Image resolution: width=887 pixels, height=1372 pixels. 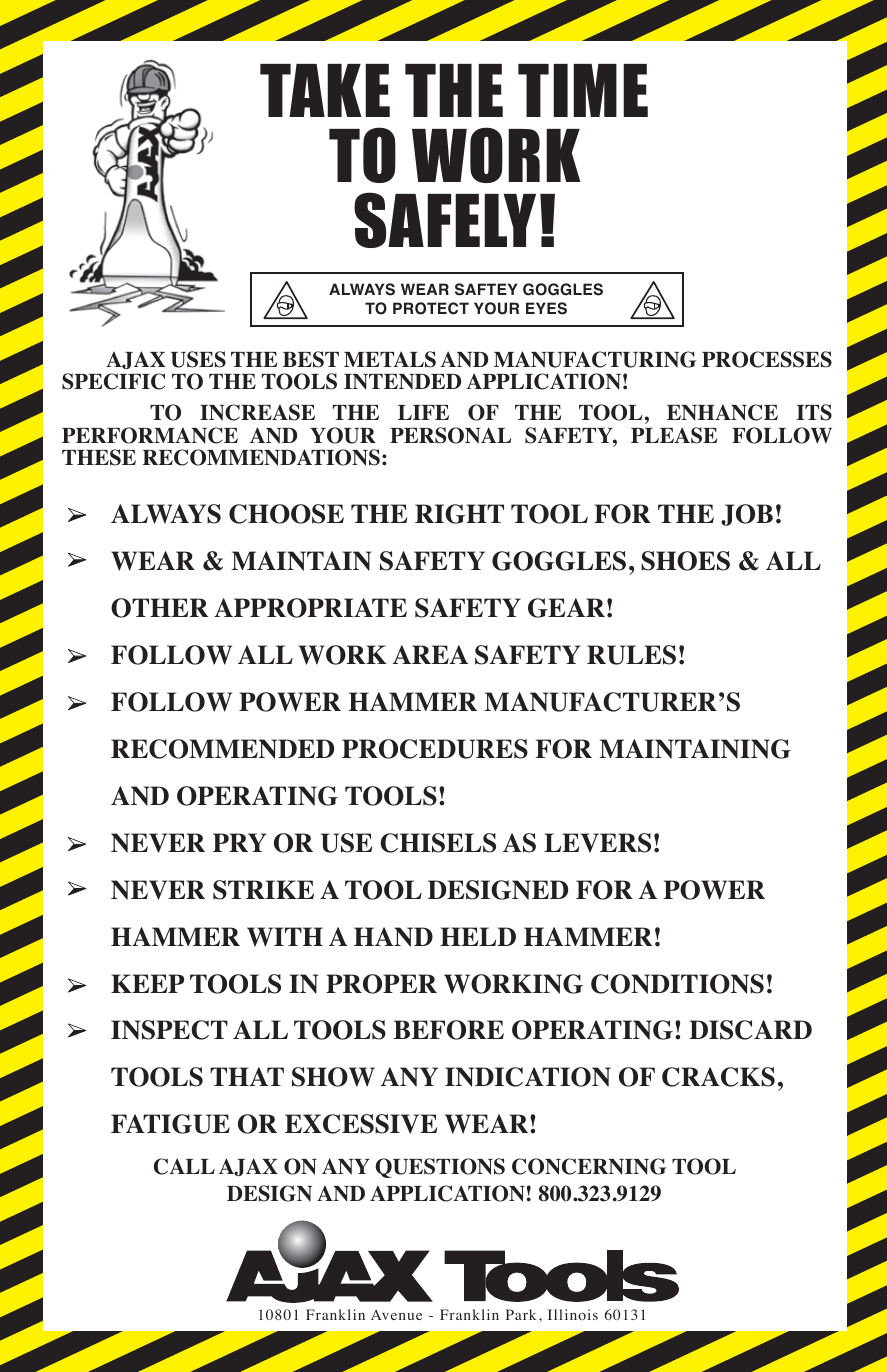 What do you see at coordinates (583, 90) in the image?
I see `TIME` at bounding box center [583, 90].
